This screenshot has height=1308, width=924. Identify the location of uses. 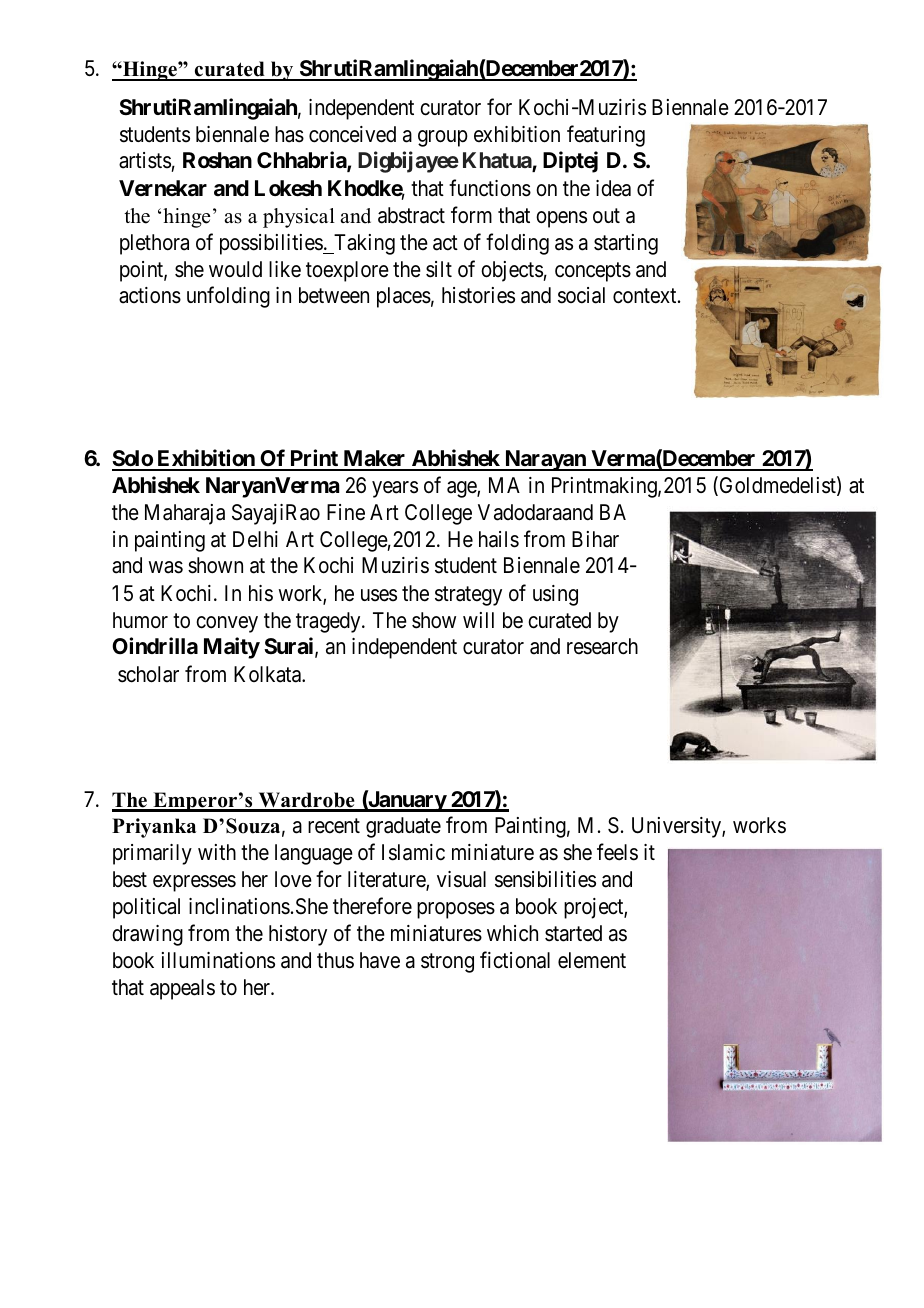
(379, 595).
